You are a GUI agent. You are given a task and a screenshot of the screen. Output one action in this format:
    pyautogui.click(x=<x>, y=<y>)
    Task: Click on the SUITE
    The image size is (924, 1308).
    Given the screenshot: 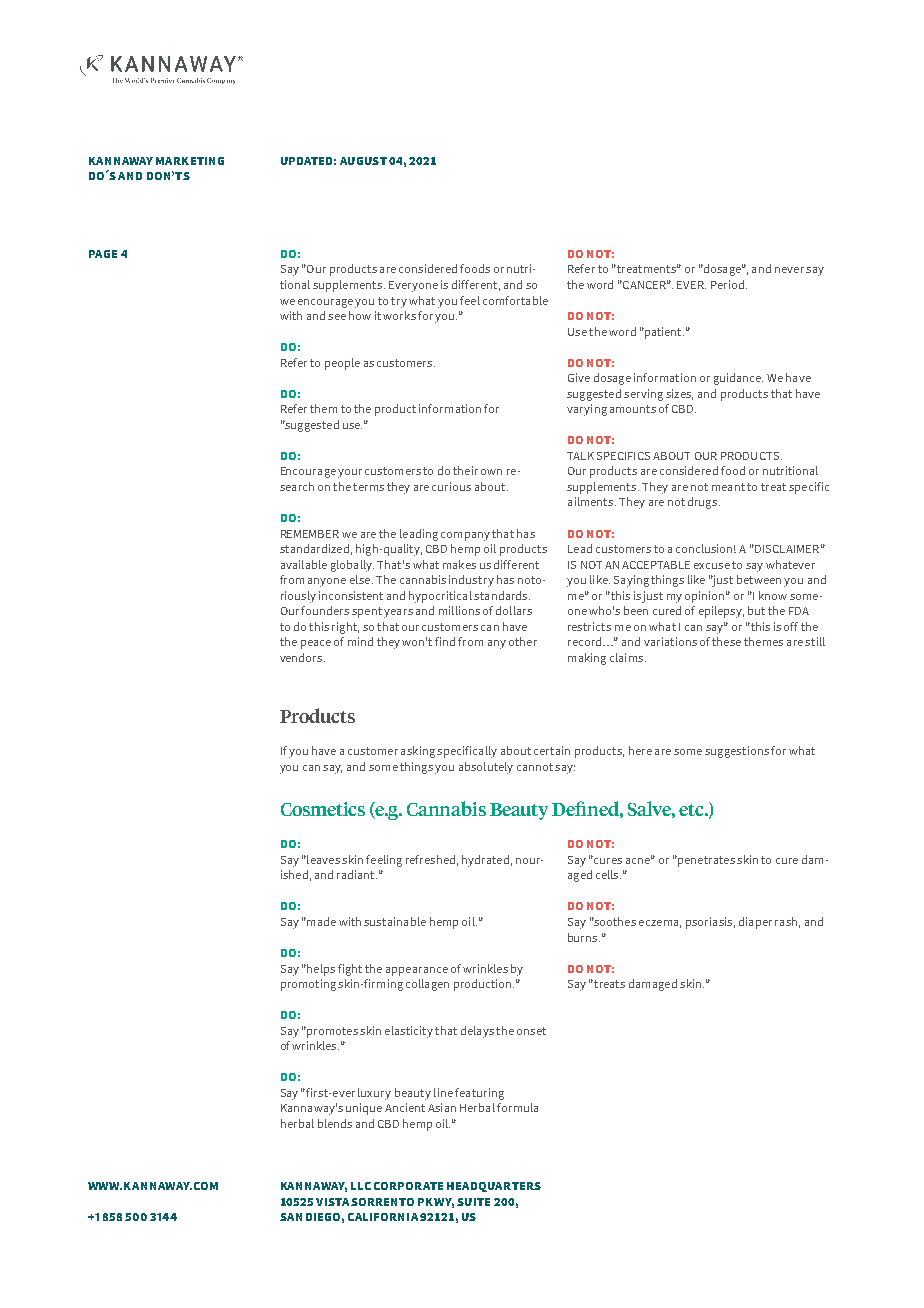 What is the action you would take?
    pyautogui.click(x=473, y=1202)
